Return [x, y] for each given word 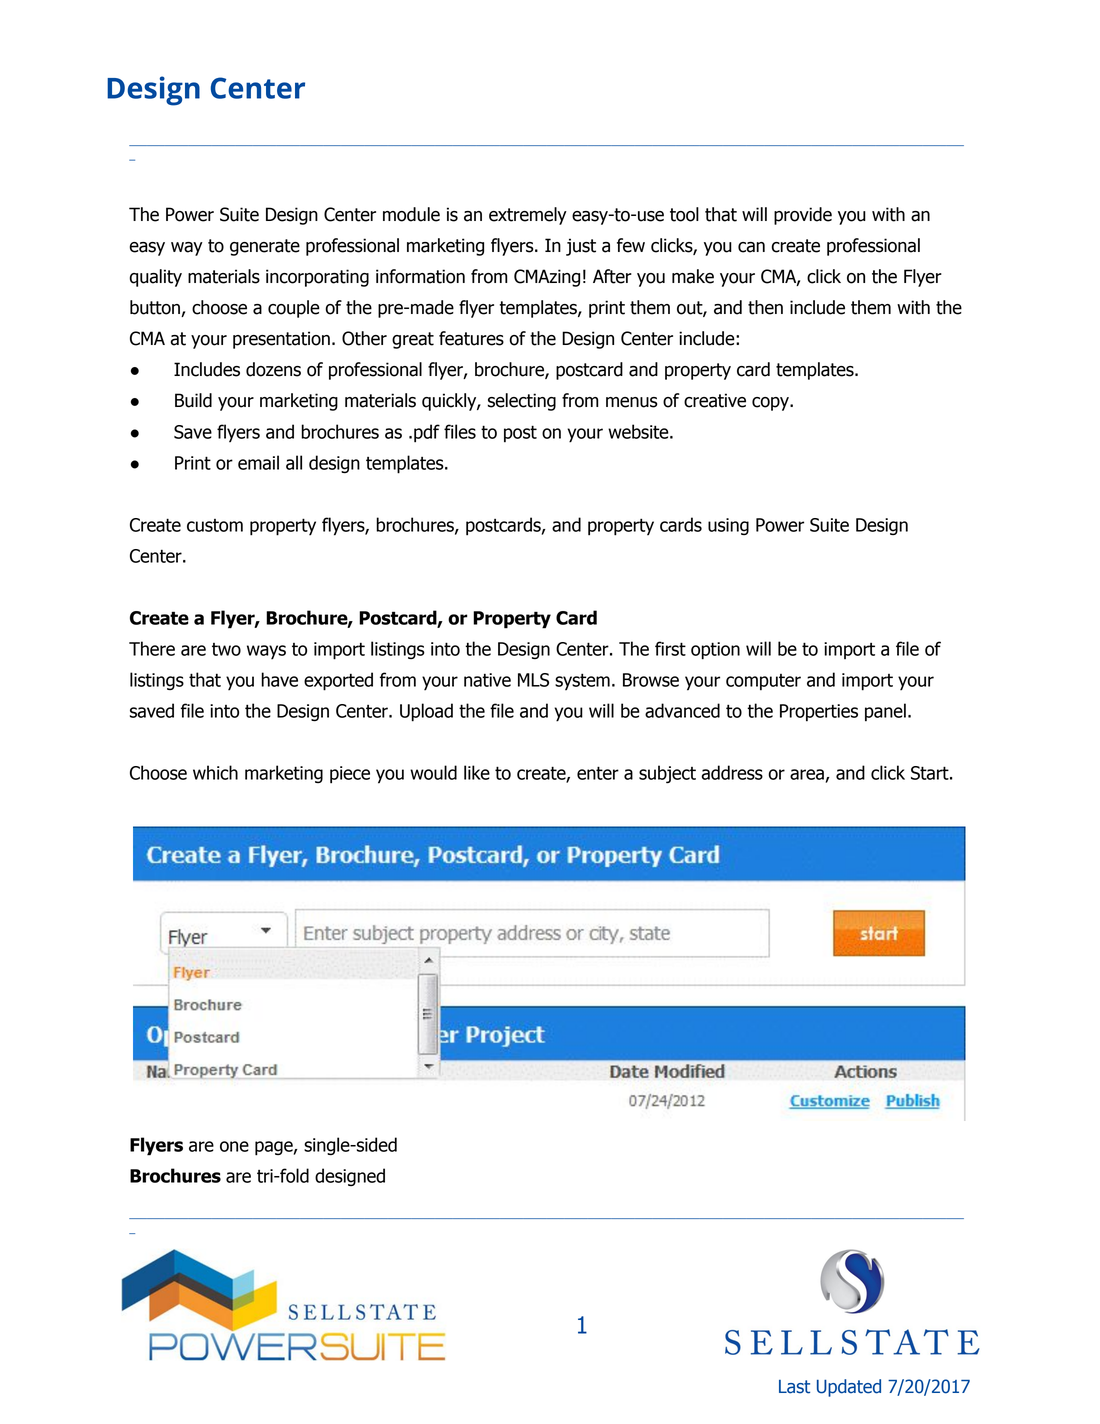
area [807, 774]
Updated [849, 1388]
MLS [533, 680]
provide [803, 216]
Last [794, 1387]
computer [763, 682]
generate [265, 247]
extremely [528, 216]
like [477, 772]
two [226, 649]
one [234, 1146]
